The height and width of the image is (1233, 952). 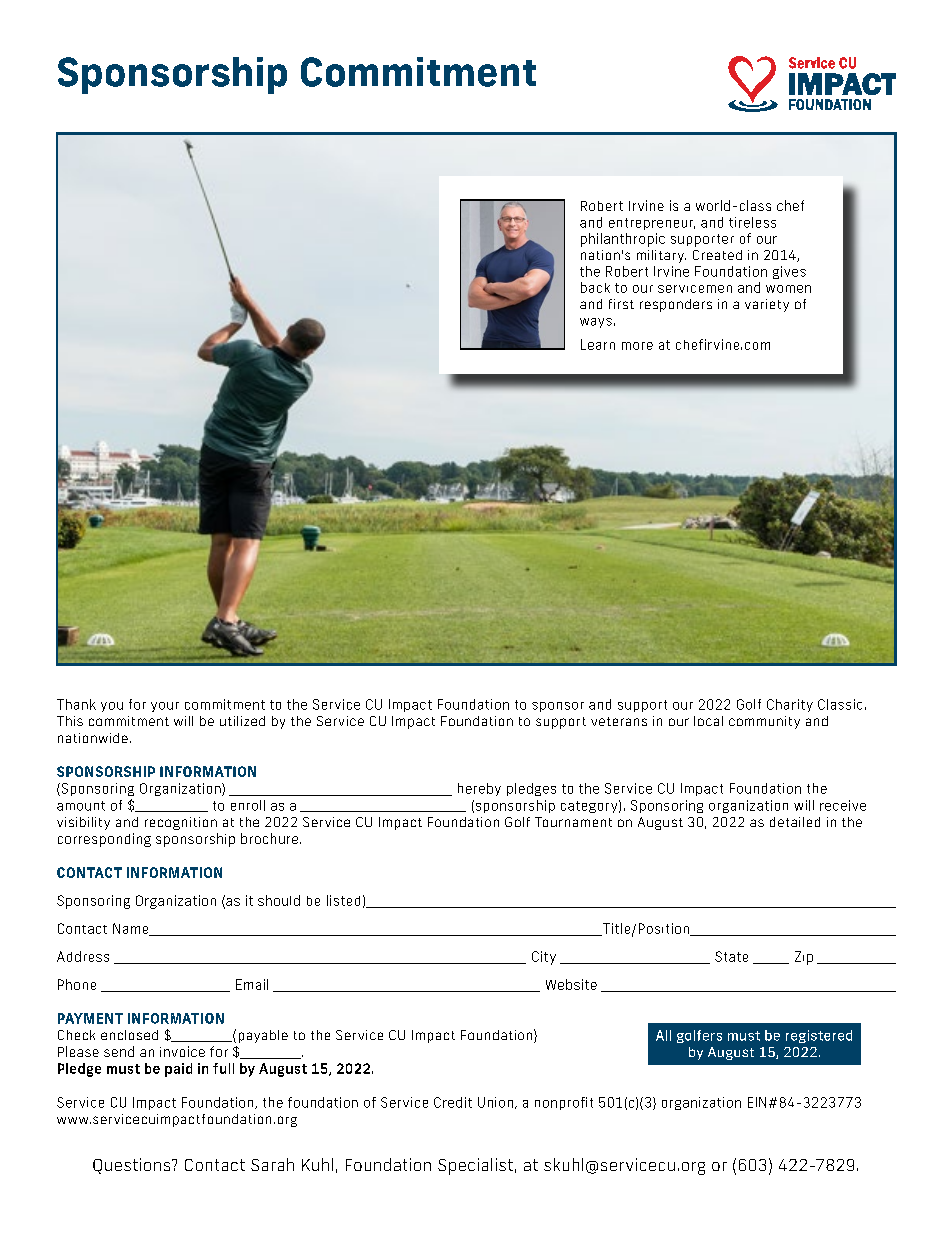 What do you see at coordinates (790, 705) in the image?
I see `Charity` at bounding box center [790, 705].
